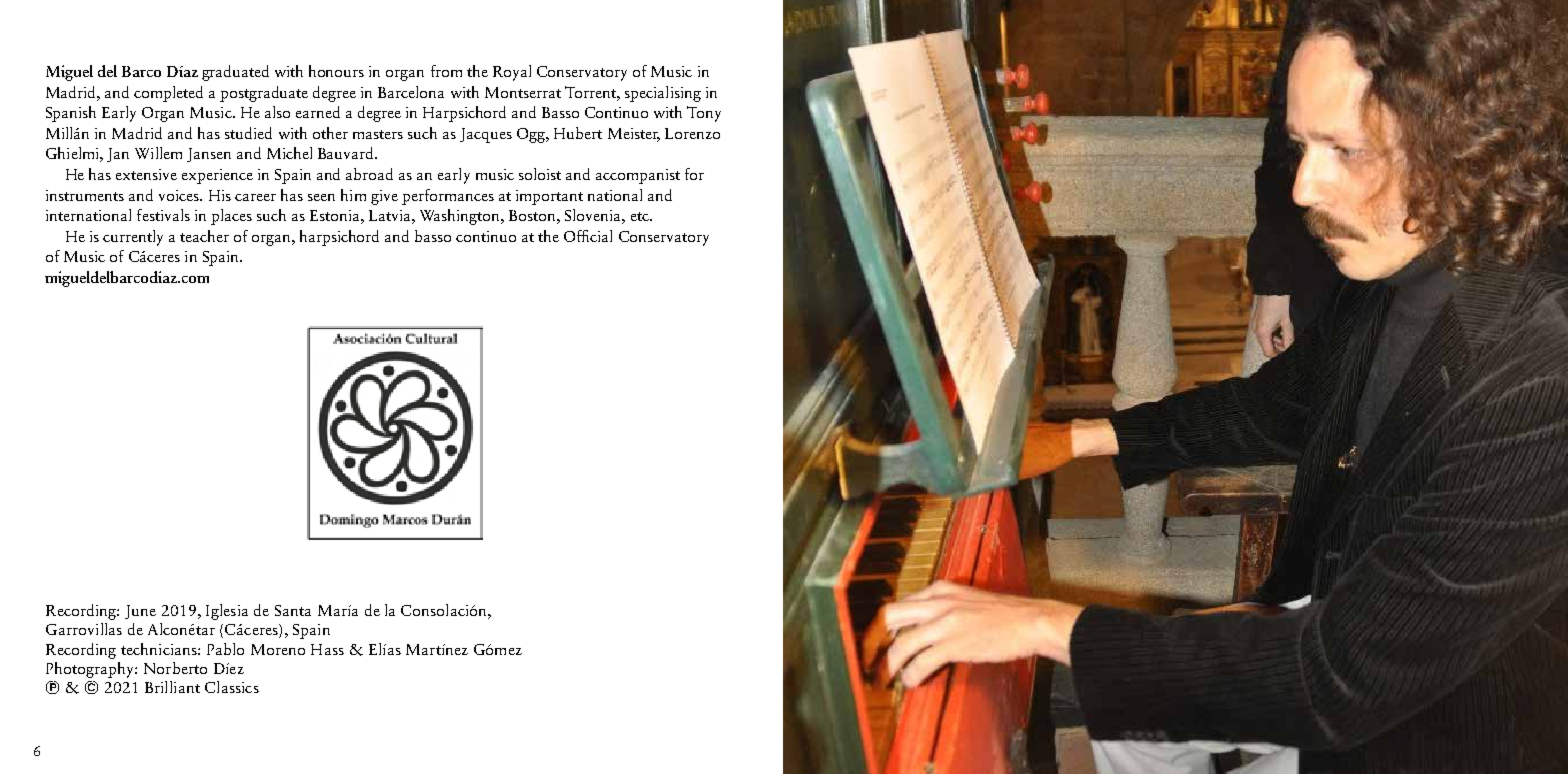  What do you see at coordinates (588, 236) in the document?
I see `Official` at bounding box center [588, 236].
